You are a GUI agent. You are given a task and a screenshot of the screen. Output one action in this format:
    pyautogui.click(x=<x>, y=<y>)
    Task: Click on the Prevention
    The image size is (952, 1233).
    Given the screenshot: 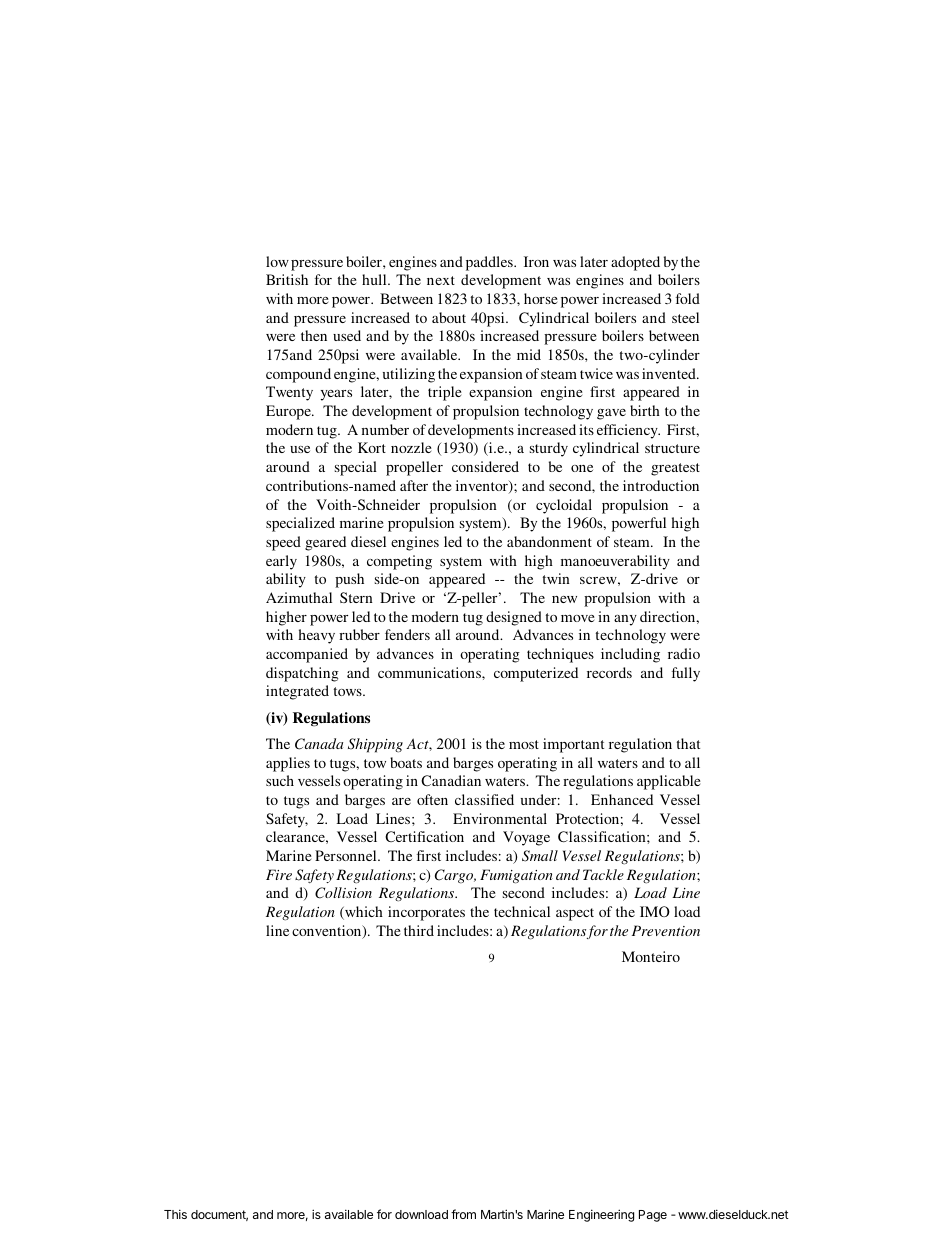 What is the action you would take?
    pyautogui.click(x=666, y=930)
